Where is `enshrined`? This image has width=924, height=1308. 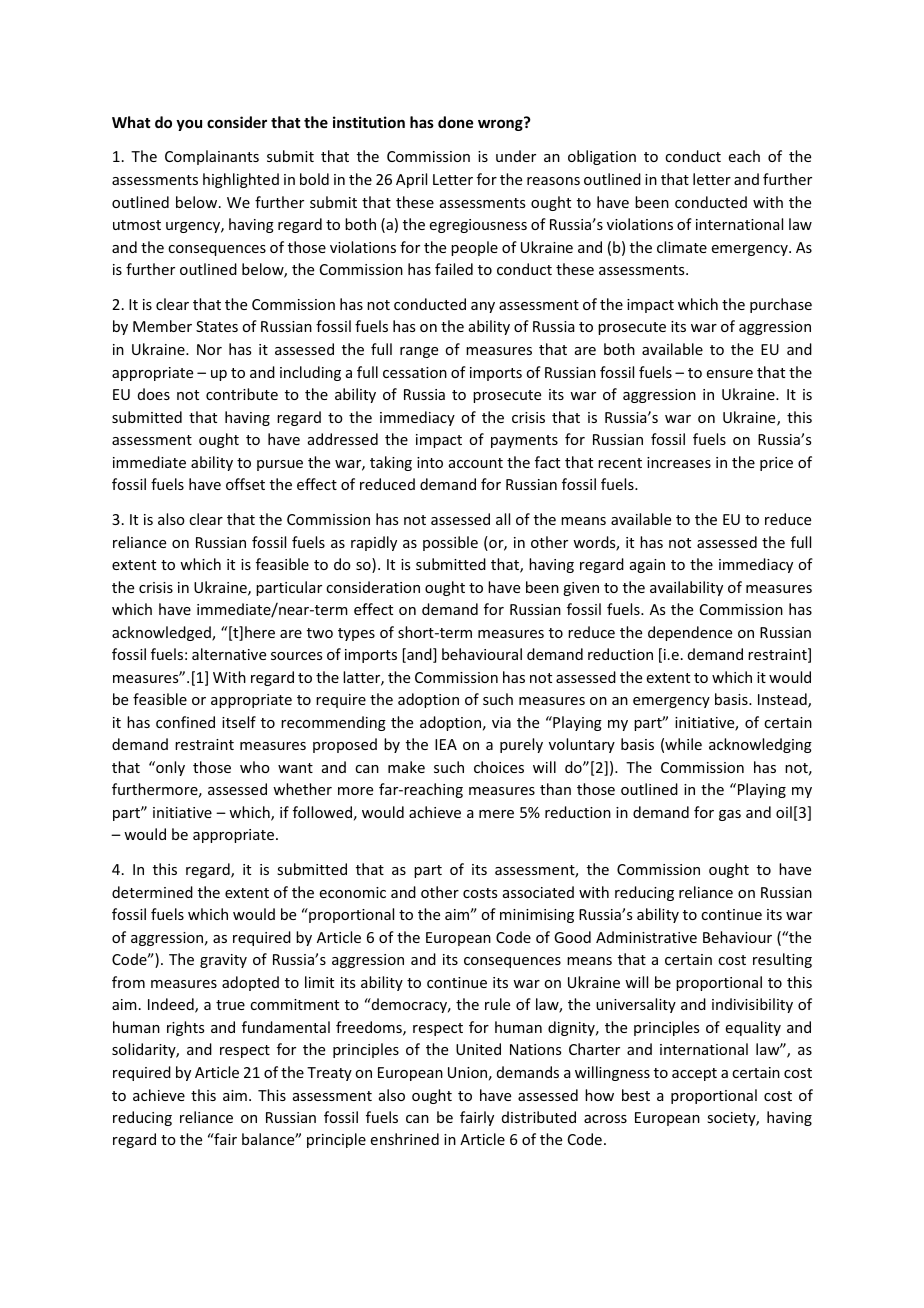
enshrined is located at coordinates (405, 1139).
